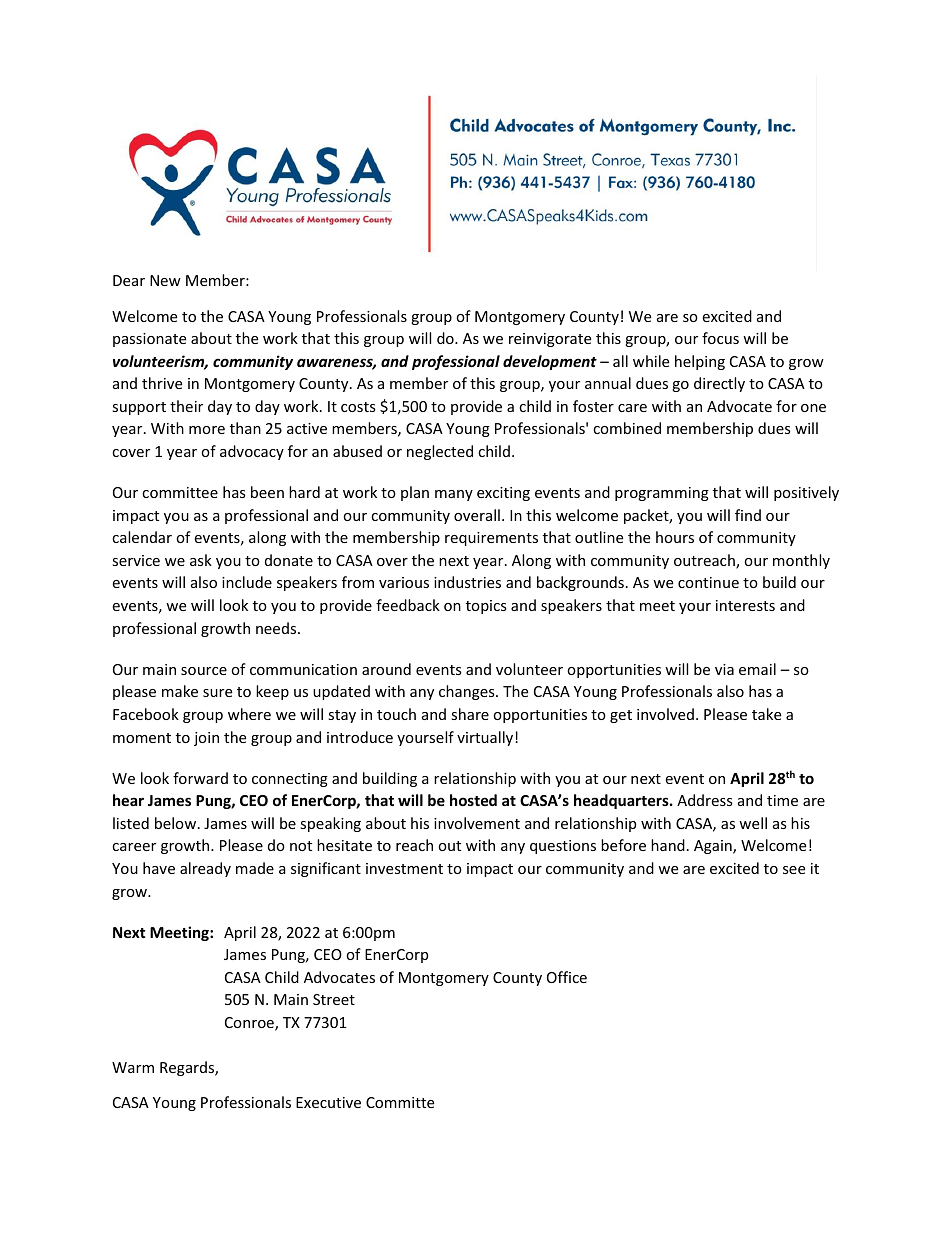 This image has width=952, height=1233. I want to click on already, so click(205, 869).
